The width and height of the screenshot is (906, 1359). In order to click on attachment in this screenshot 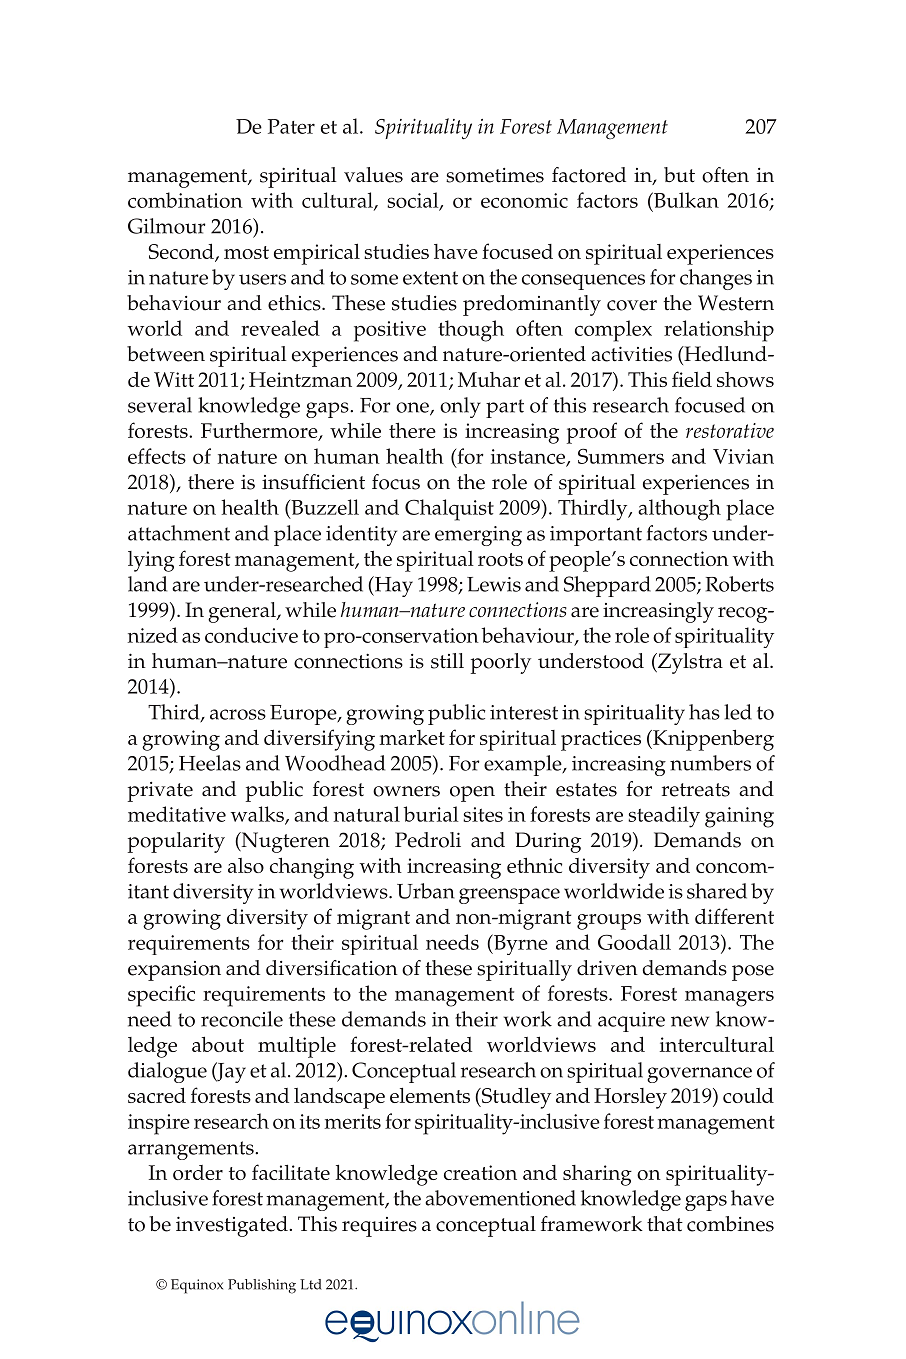, I will do `click(179, 533)`.
